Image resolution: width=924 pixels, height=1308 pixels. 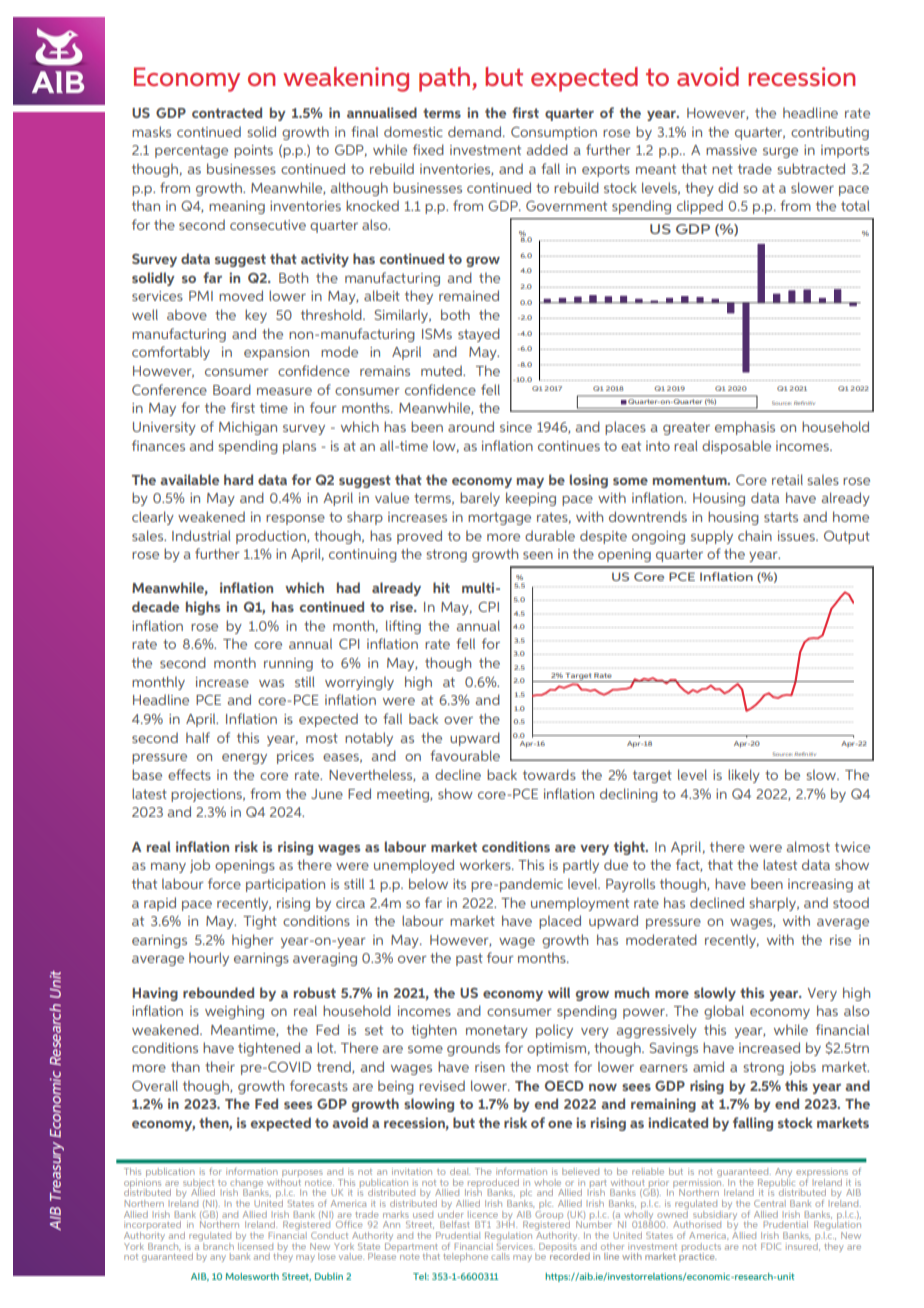 I want to click on favourable, so click(x=465, y=755).
